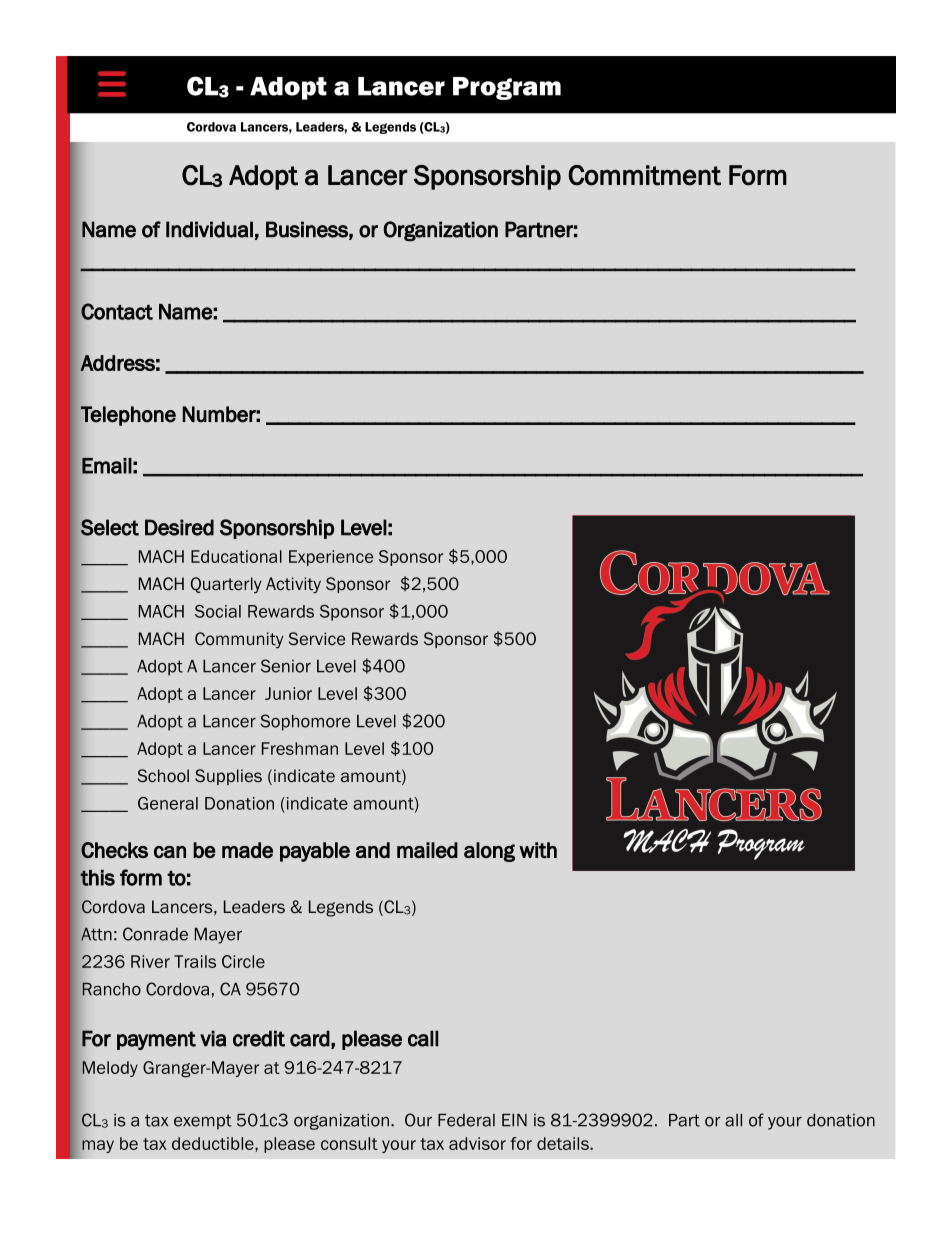 This screenshot has height=1233, width=952. Describe the element at coordinates (507, 88) in the screenshot. I see `Program` at that location.
